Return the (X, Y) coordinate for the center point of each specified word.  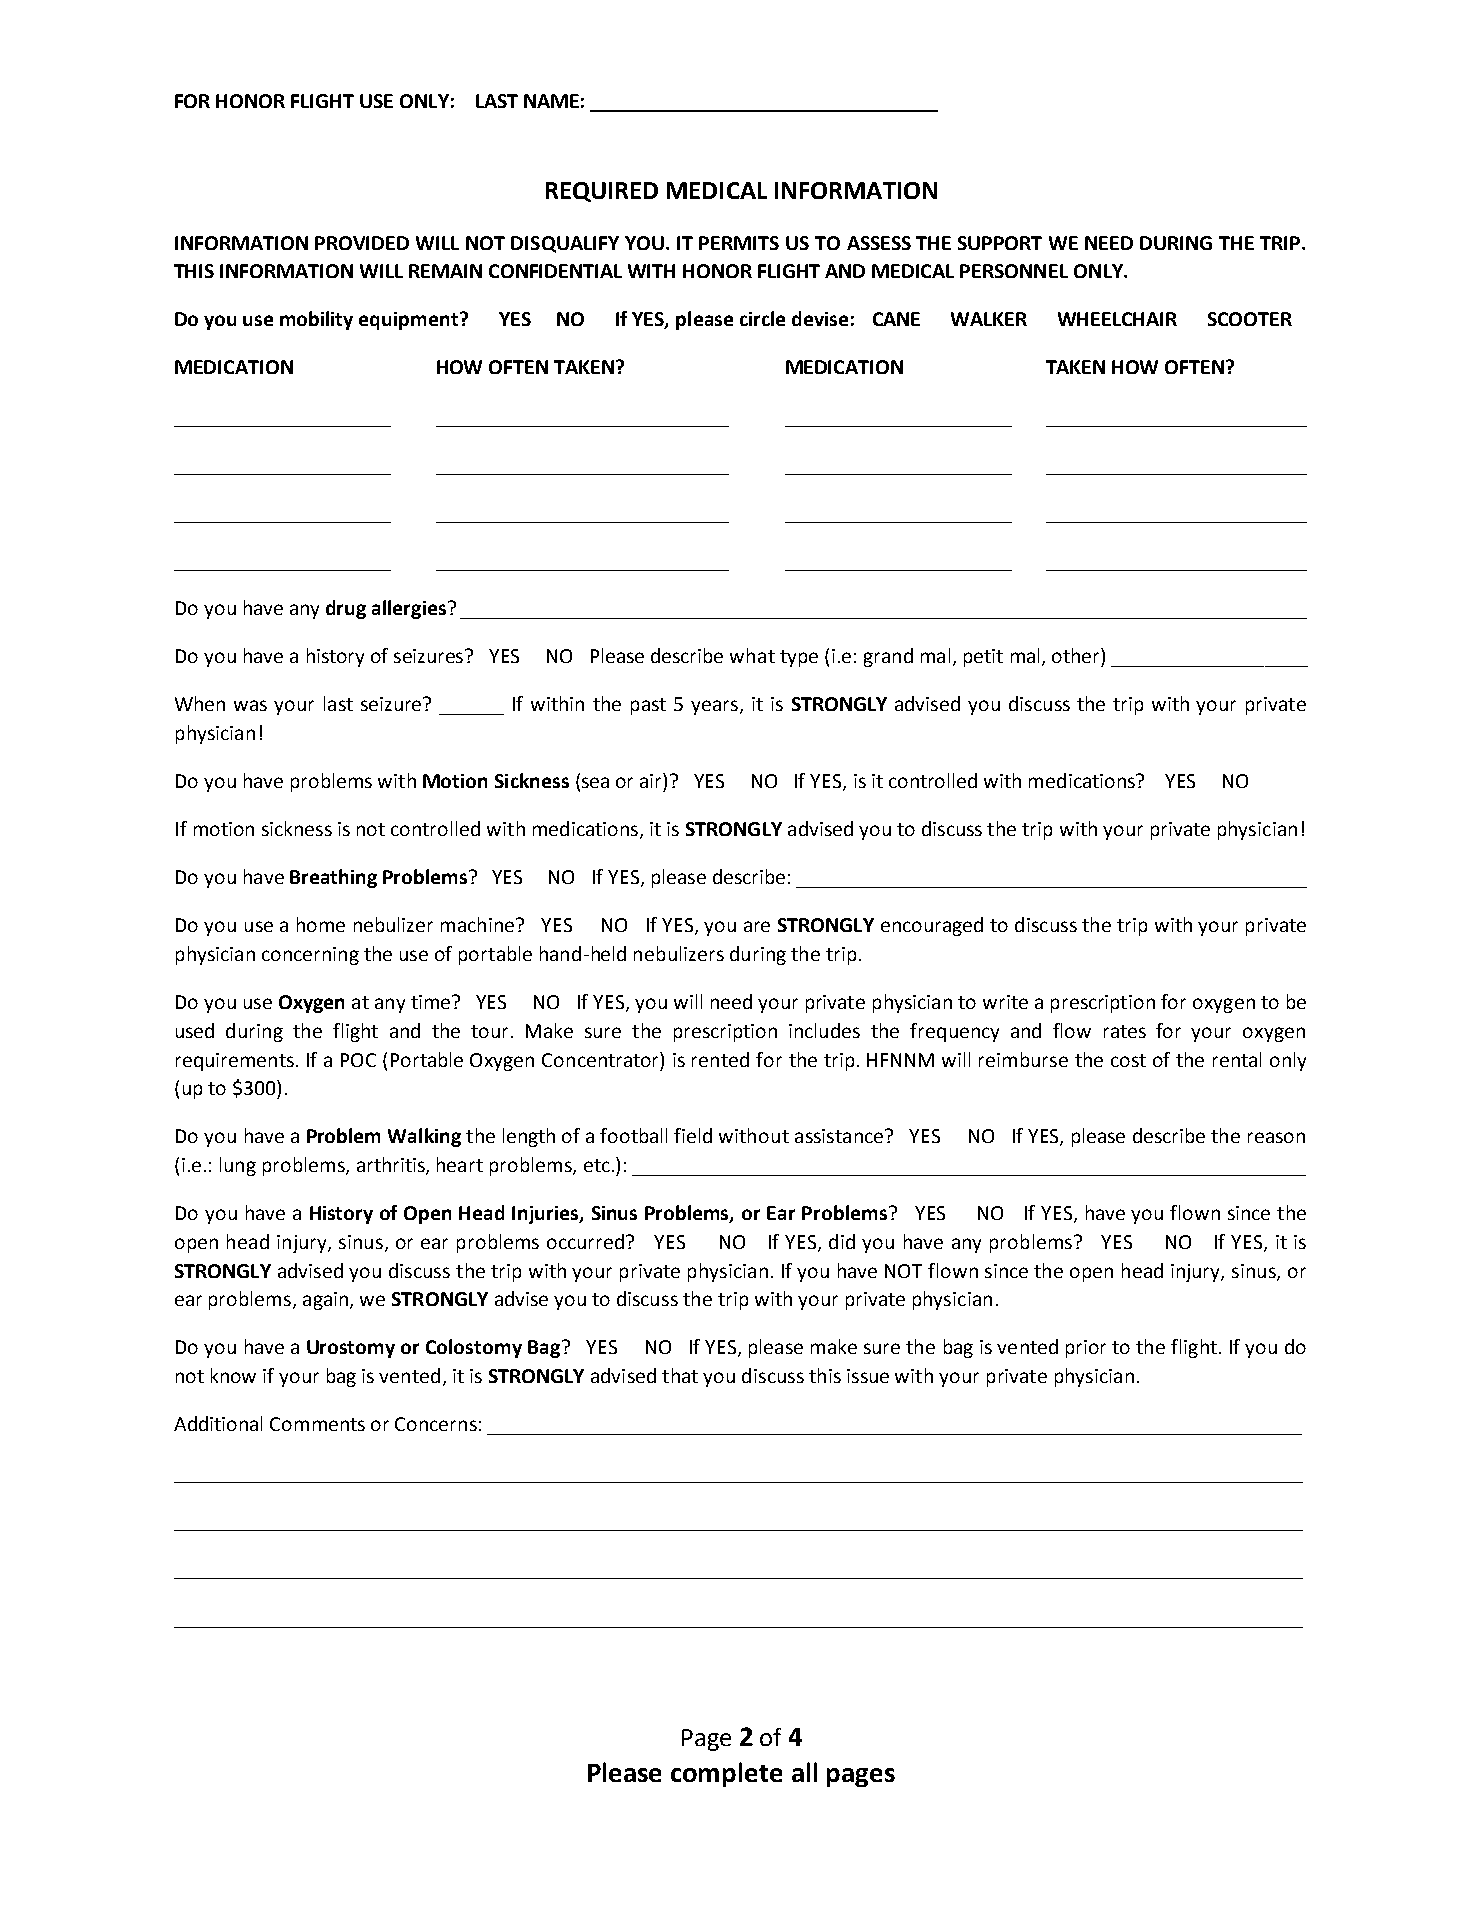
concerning (310, 956)
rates (1125, 1031)
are (757, 926)
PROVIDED (362, 243)
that (680, 1375)
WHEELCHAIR (1117, 319)
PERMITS (739, 243)
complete (726, 1774)
